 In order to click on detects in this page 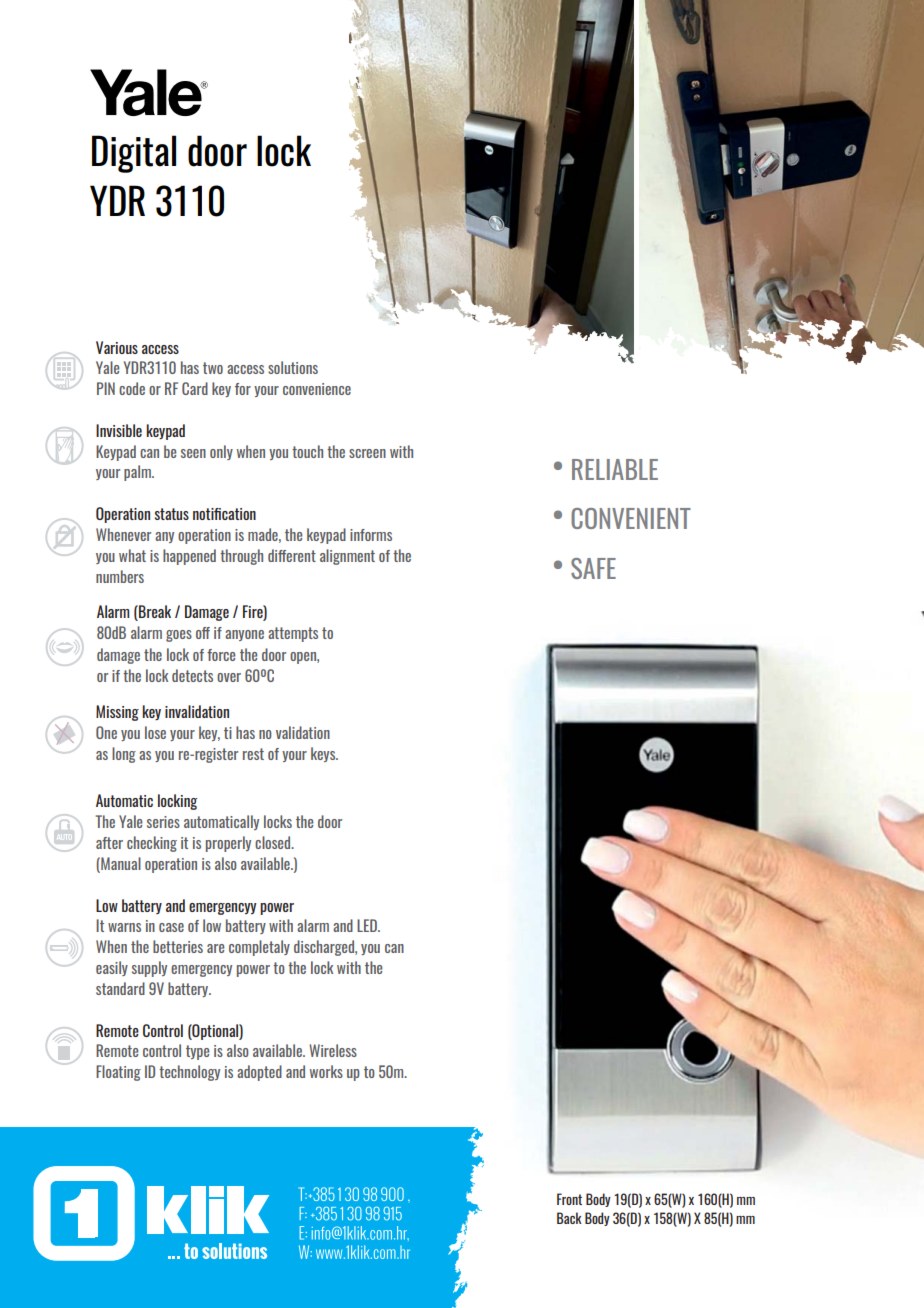, I will do `click(192, 675)`.
